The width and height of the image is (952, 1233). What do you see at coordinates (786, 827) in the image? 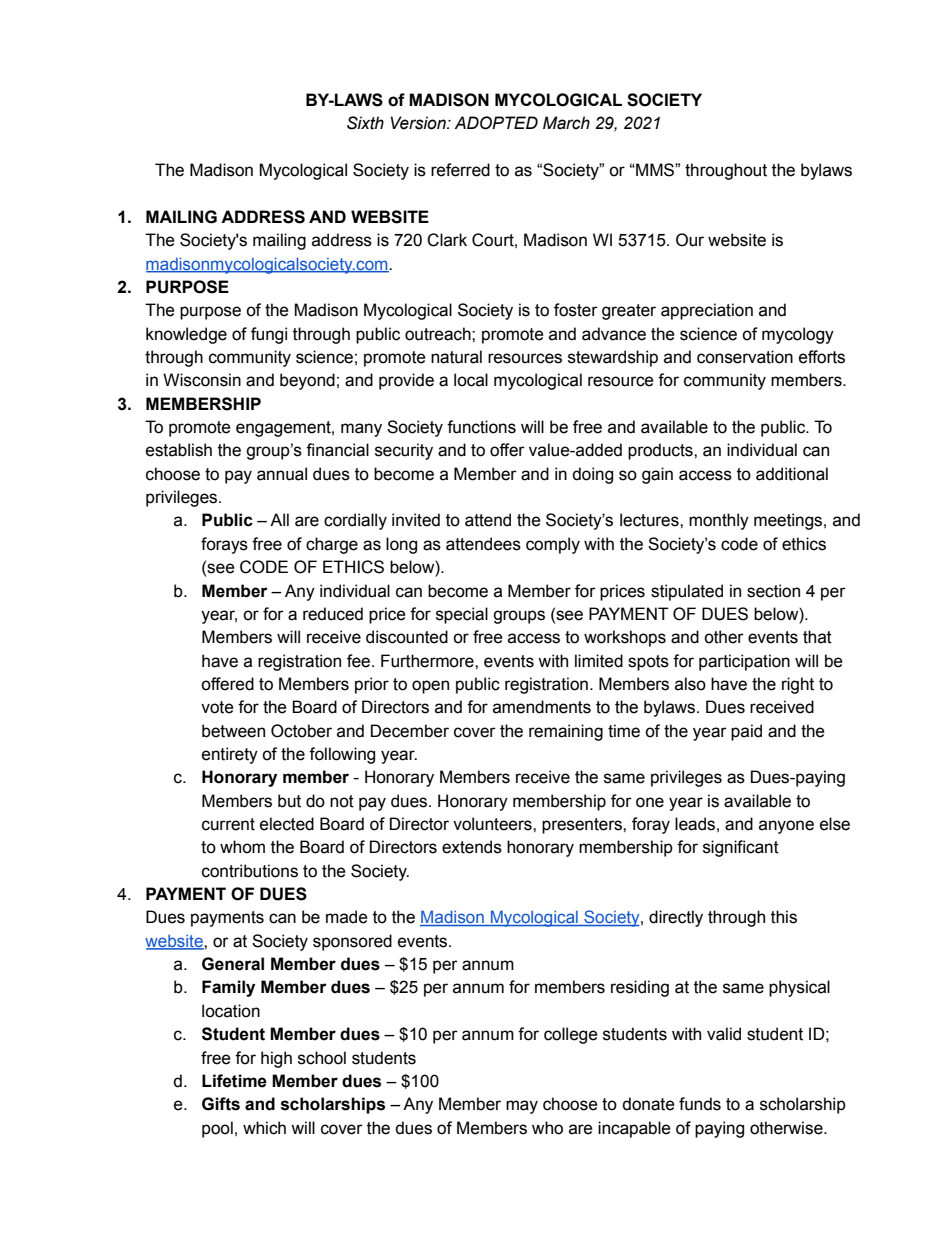
I see `anyone` at bounding box center [786, 827].
